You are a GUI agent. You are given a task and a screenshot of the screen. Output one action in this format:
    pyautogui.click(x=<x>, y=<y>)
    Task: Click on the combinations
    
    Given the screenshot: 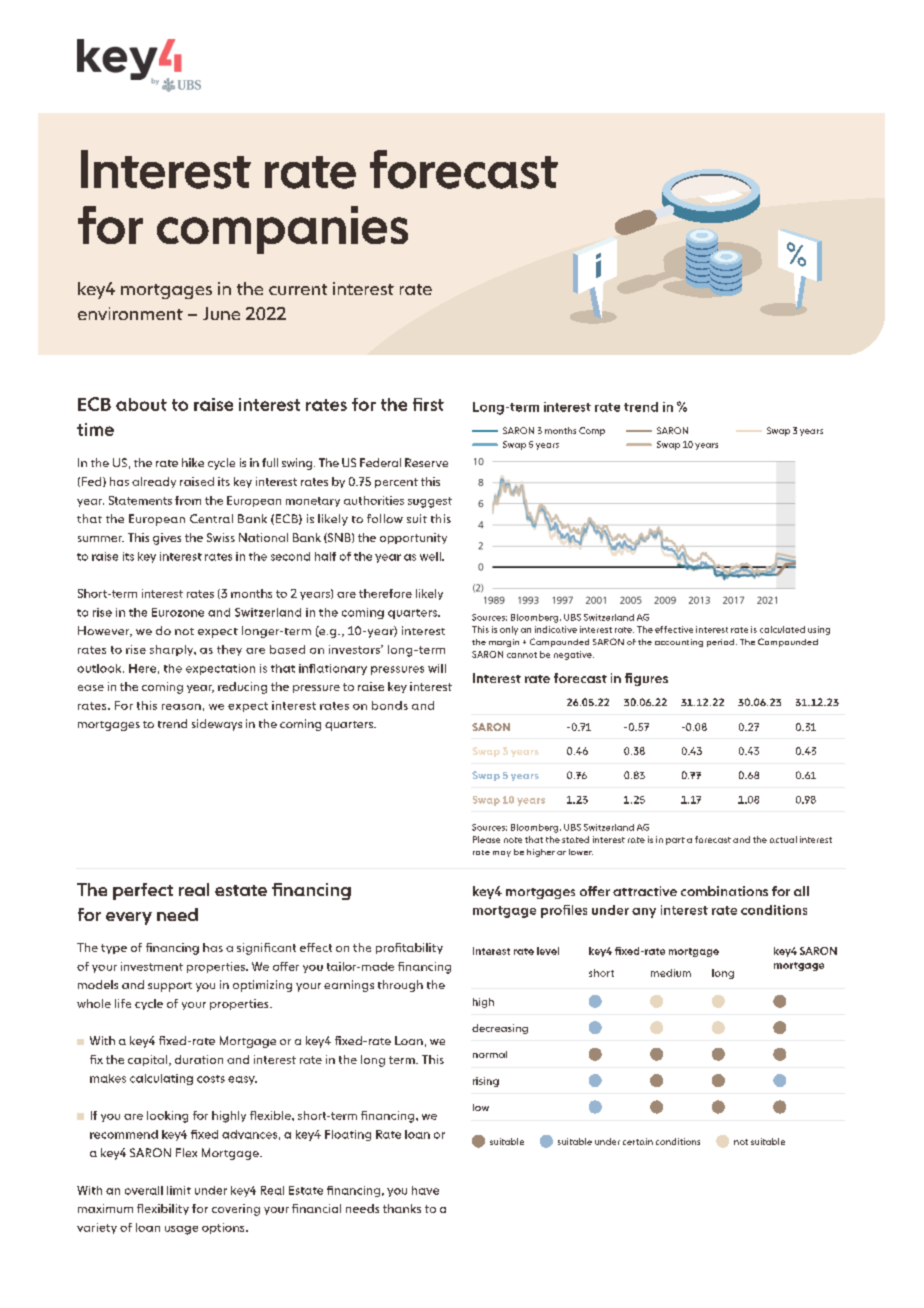 What is the action you would take?
    pyautogui.click(x=724, y=891)
